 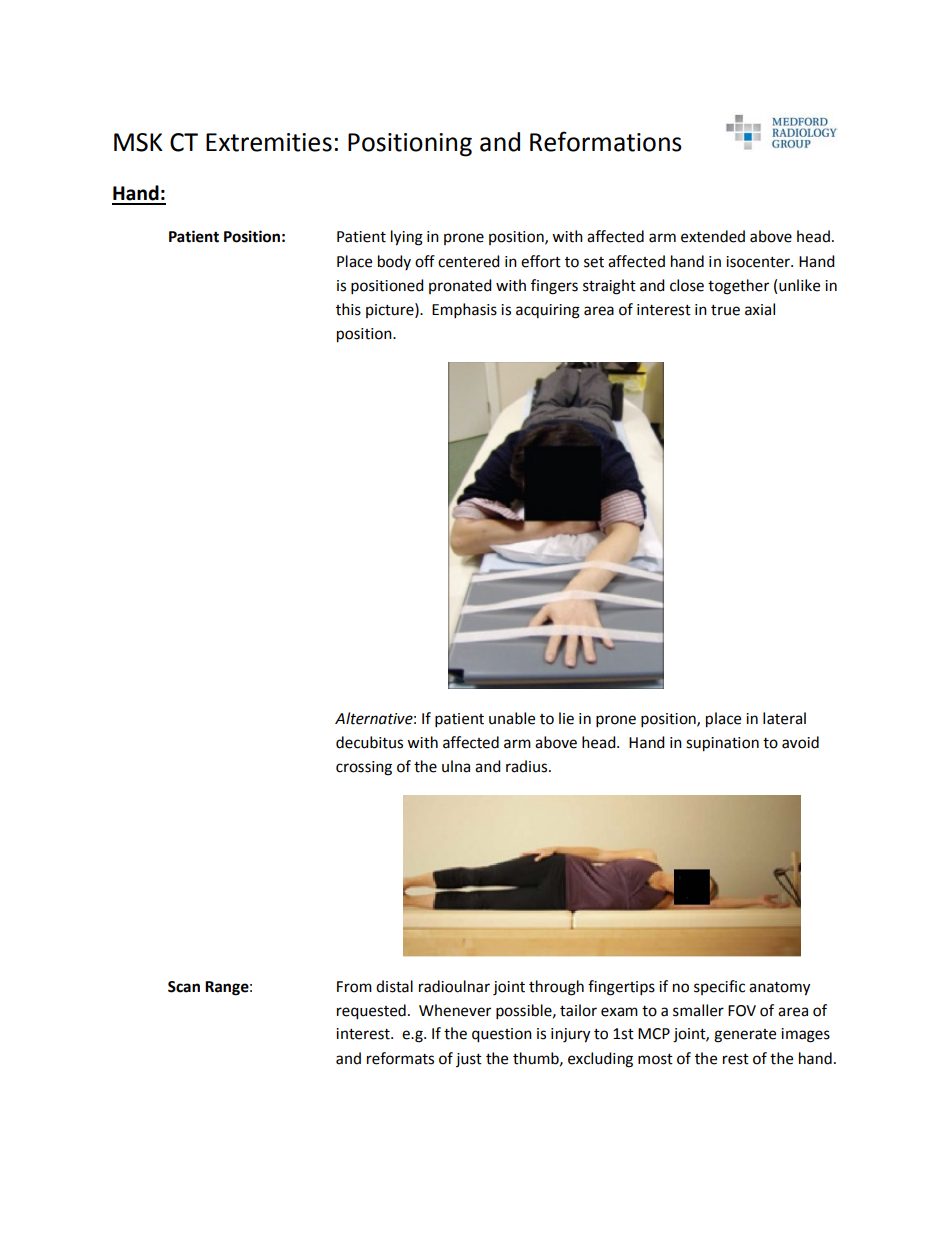 What do you see at coordinates (369, 742) in the image?
I see `decubitus` at bounding box center [369, 742].
